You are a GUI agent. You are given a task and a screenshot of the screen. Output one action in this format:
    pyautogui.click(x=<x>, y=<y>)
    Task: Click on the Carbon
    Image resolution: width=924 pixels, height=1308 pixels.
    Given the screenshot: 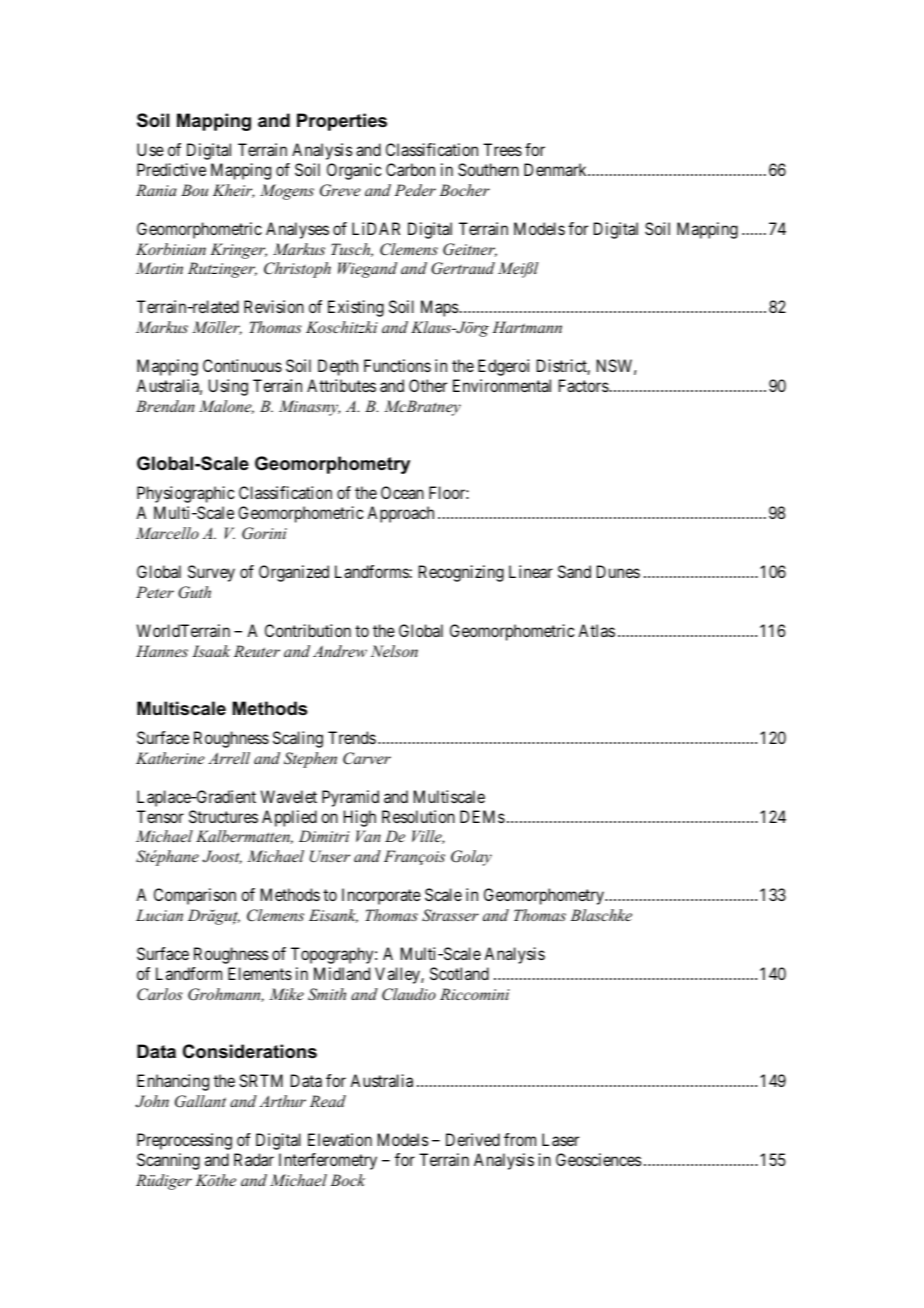 What is the action you would take?
    pyautogui.click(x=410, y=169)
